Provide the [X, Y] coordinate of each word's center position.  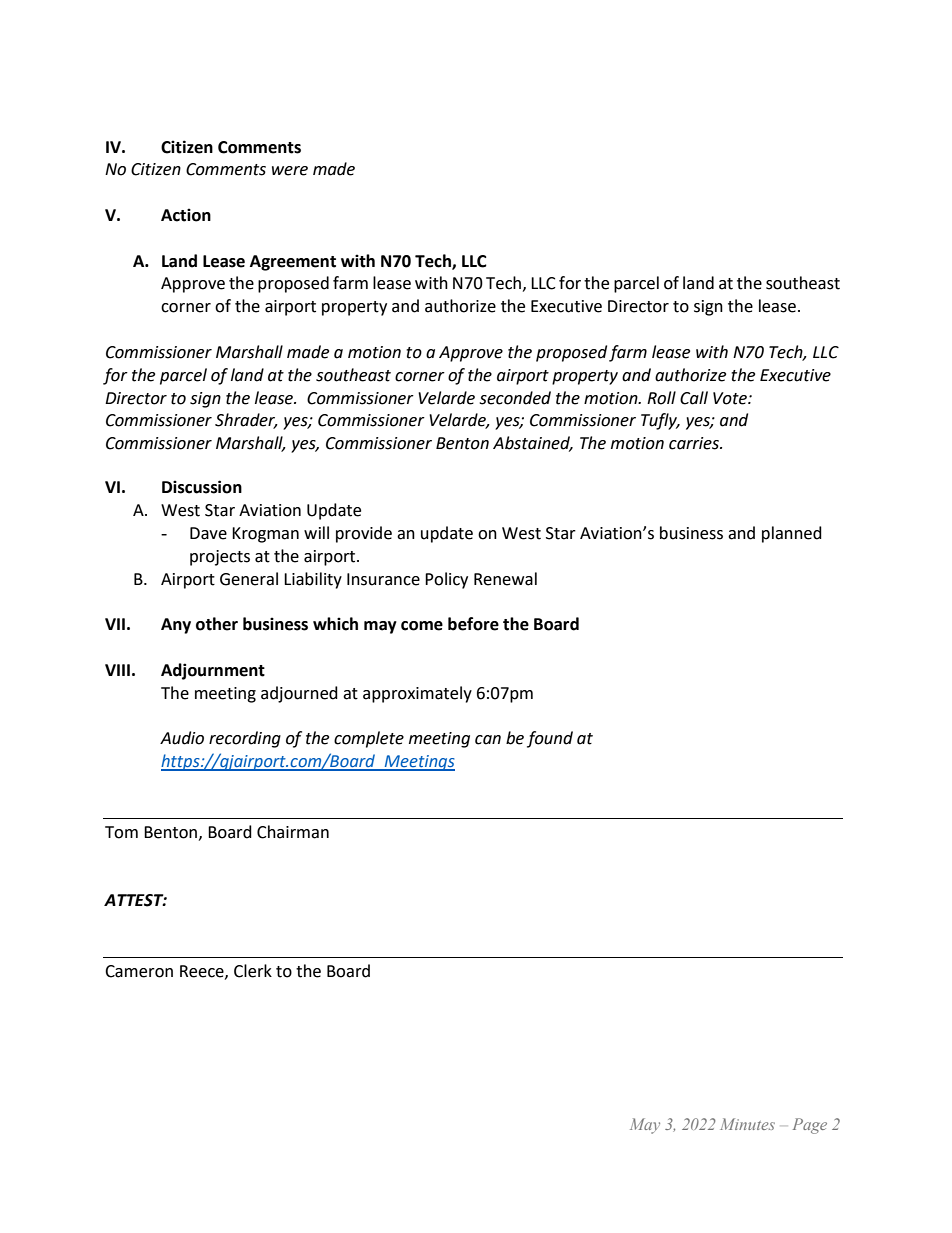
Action [186, 215]
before [473, 624]
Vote [731, 398]
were [290, 171]
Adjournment [213, 671]
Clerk [253, 971]
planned [792, 534]
